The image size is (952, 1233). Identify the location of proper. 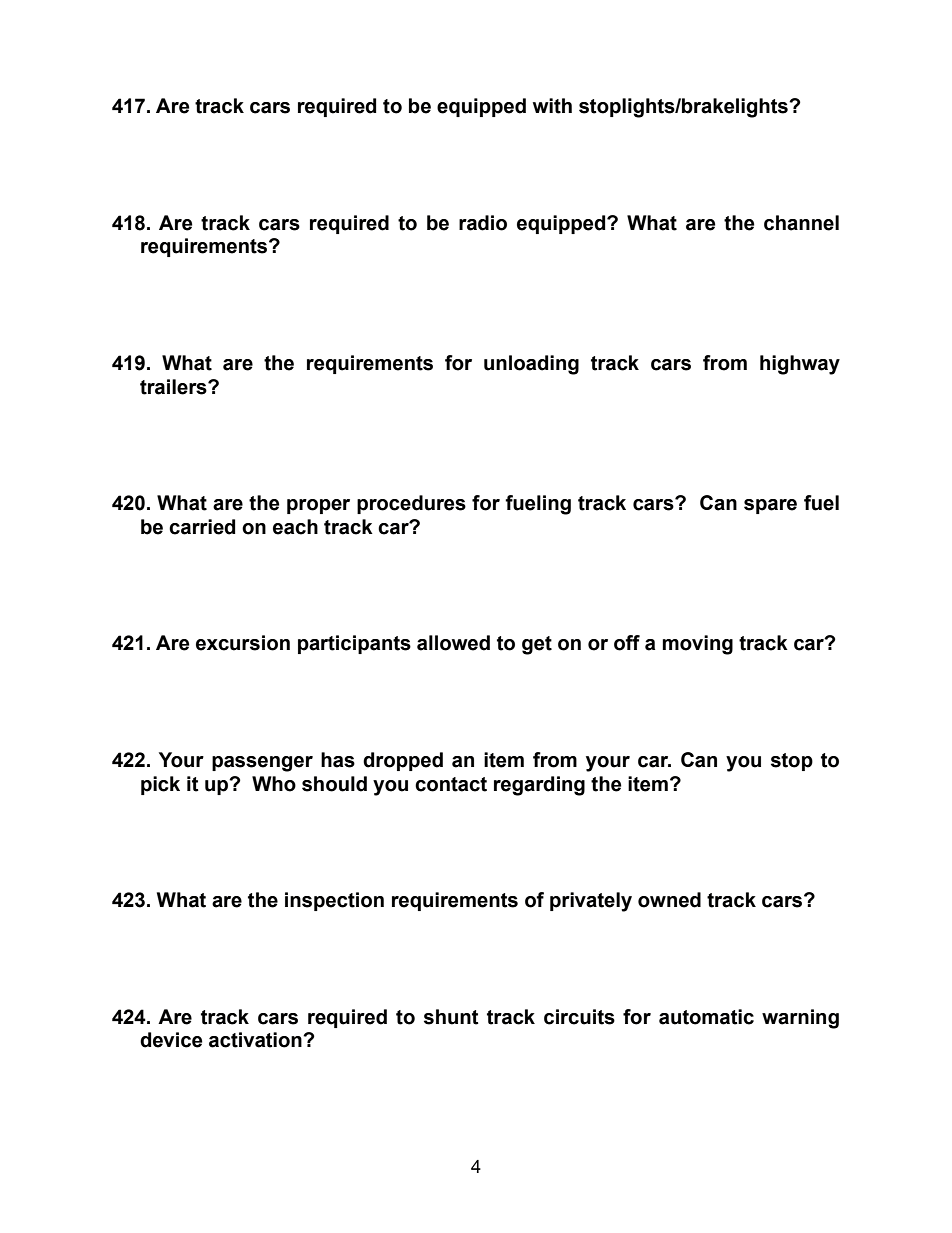
(318, 506).
